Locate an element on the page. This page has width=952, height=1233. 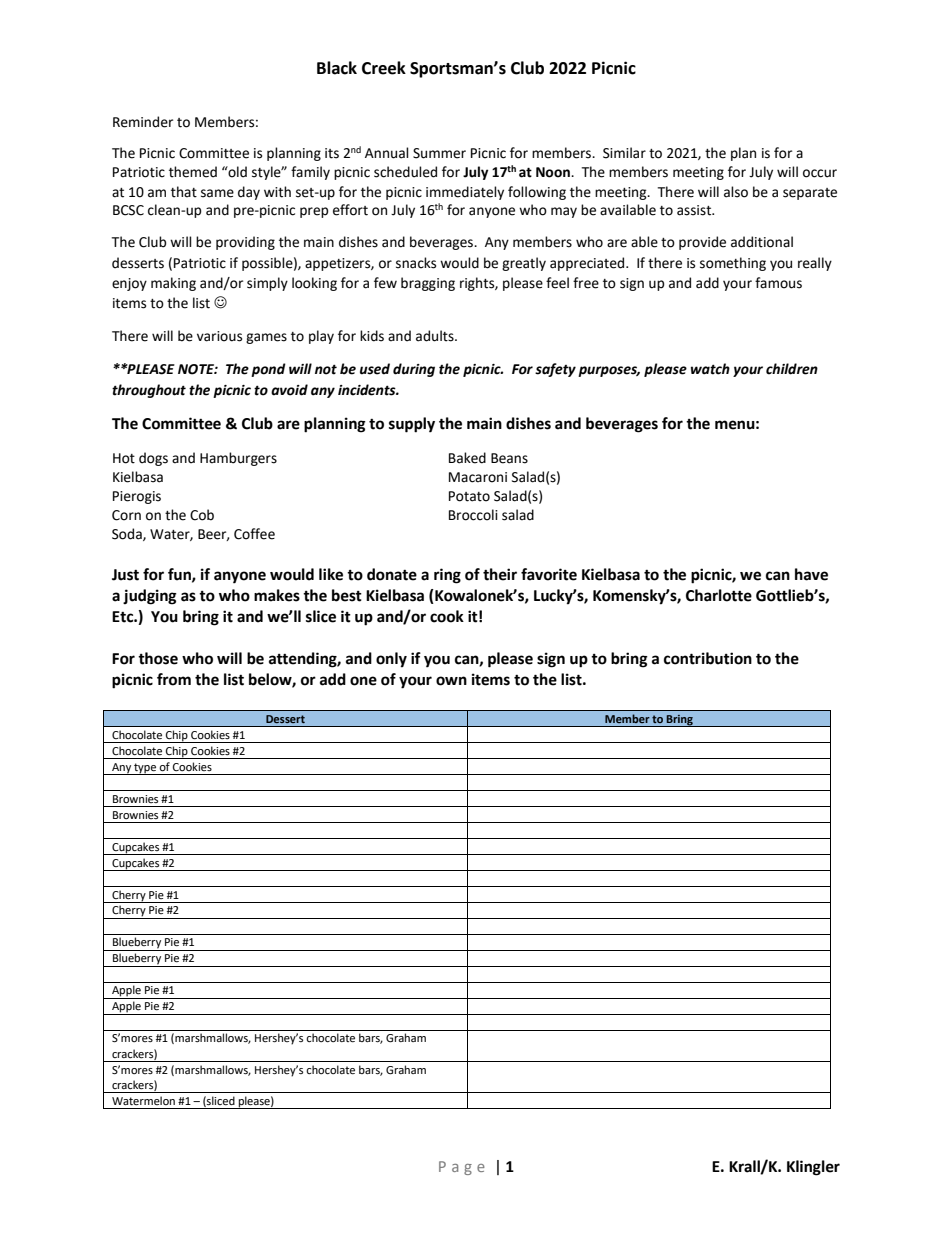
Charlotte is located at coordinates (719, 595).
